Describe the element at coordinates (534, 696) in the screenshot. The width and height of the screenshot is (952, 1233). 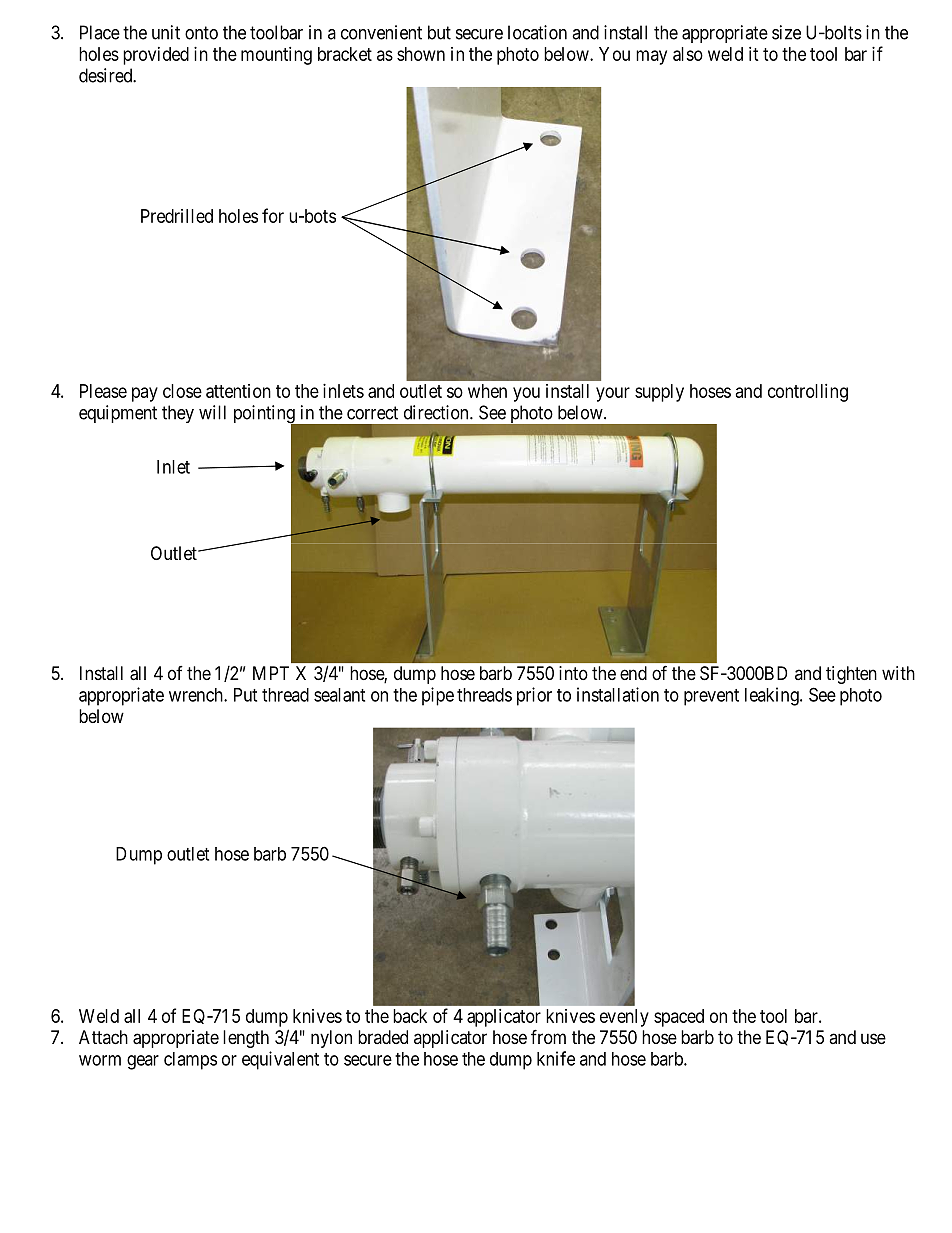
I see `prior` at that location.
